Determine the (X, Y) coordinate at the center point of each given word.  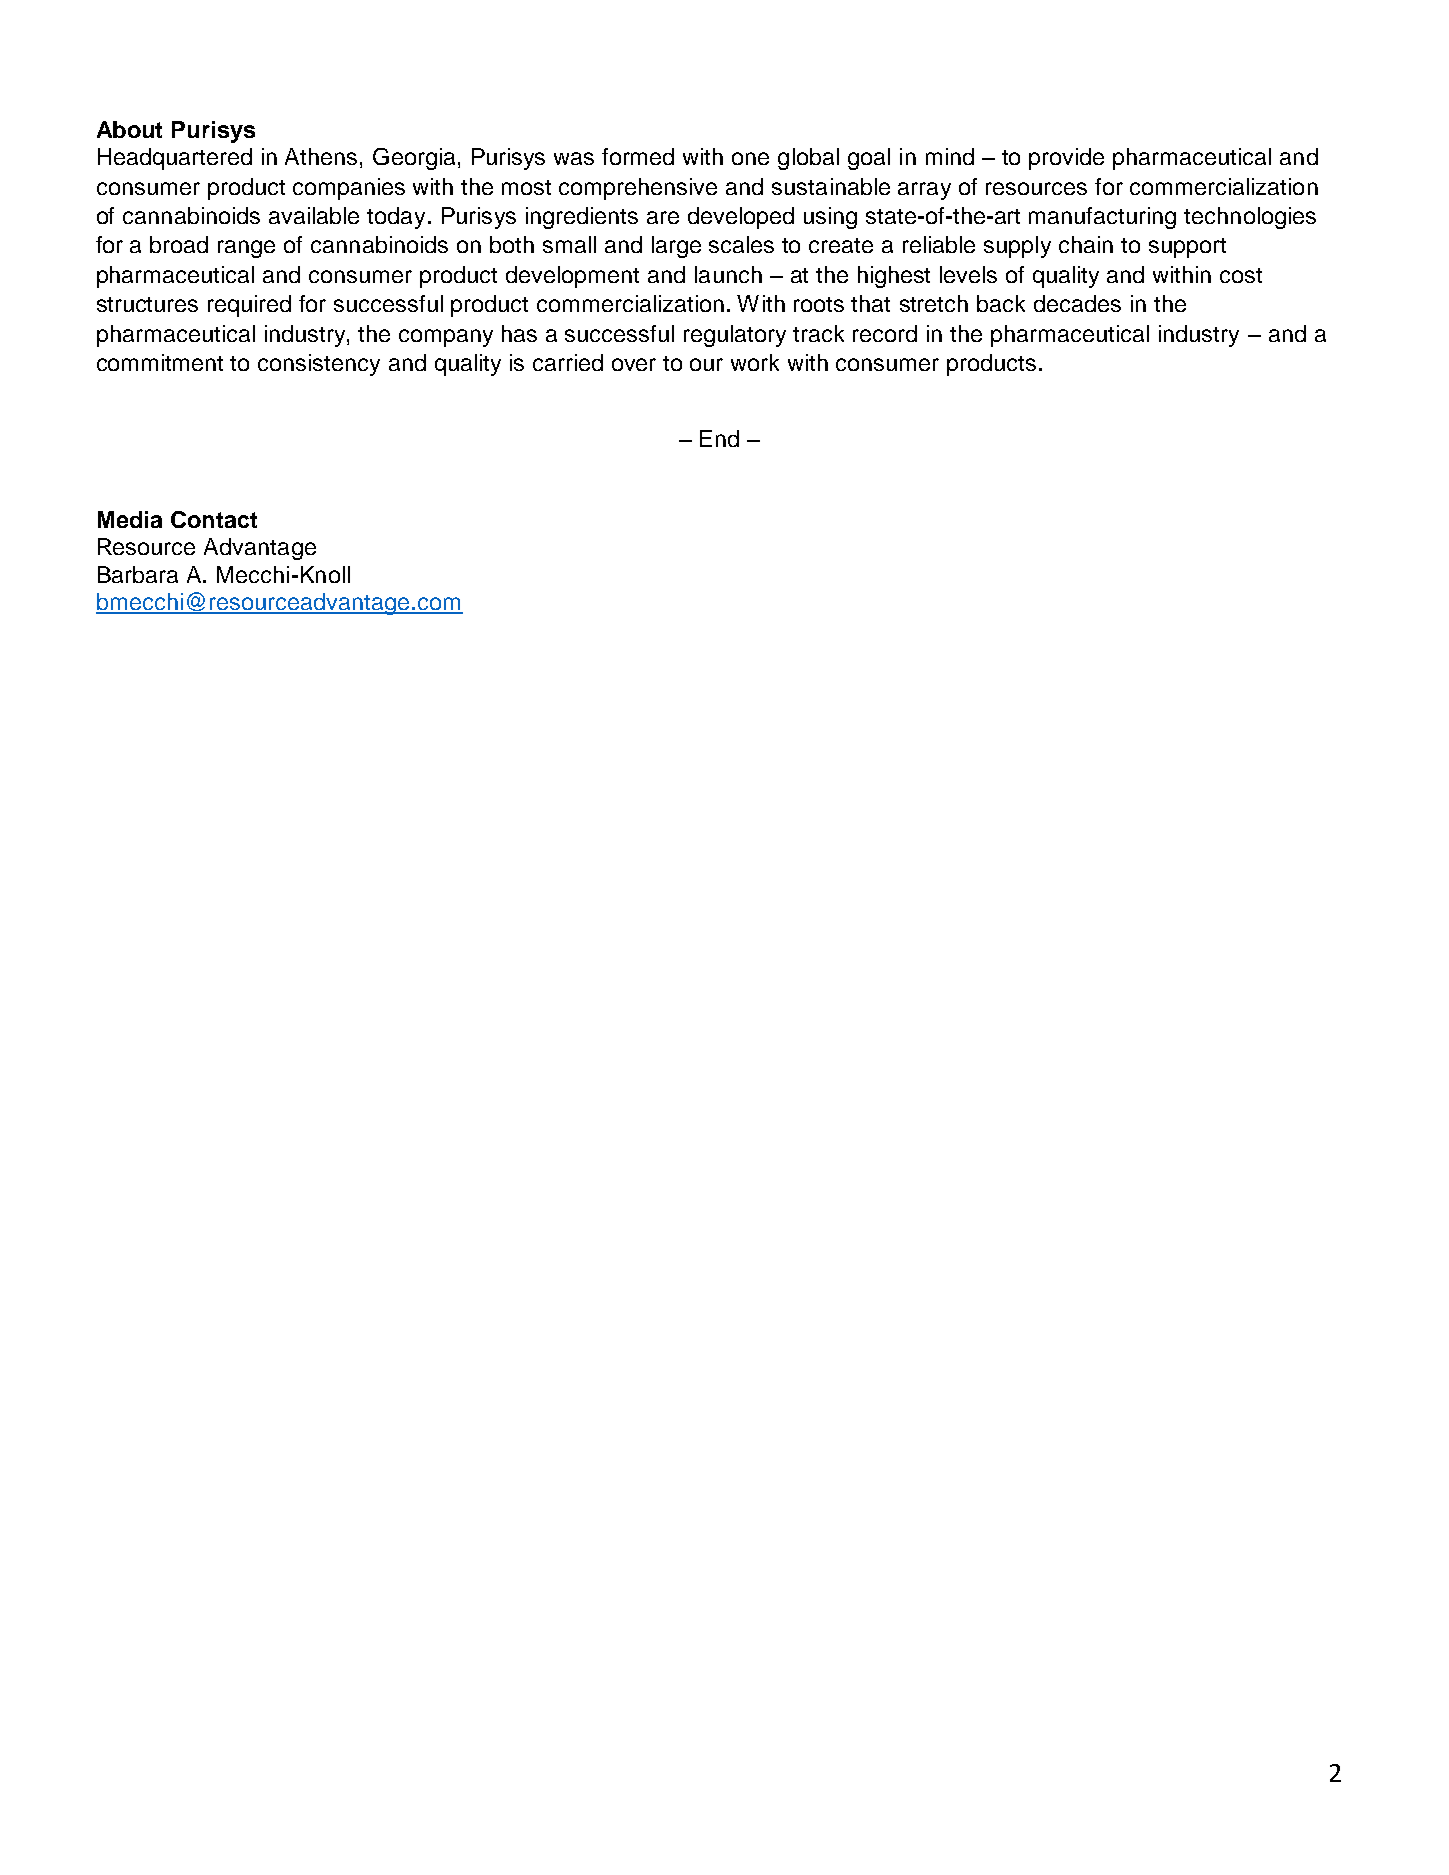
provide (1066, 159)
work (755, 362)
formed (638, 156)
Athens (321, 156)
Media (130, 519)
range (246, 249)
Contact (214, 519)
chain (1086, 244)
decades (1077, 303)
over (634, 364)
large (676, 247)
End (719, 438)
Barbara (138, 574)
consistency (319, 365)
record (885, 333)
